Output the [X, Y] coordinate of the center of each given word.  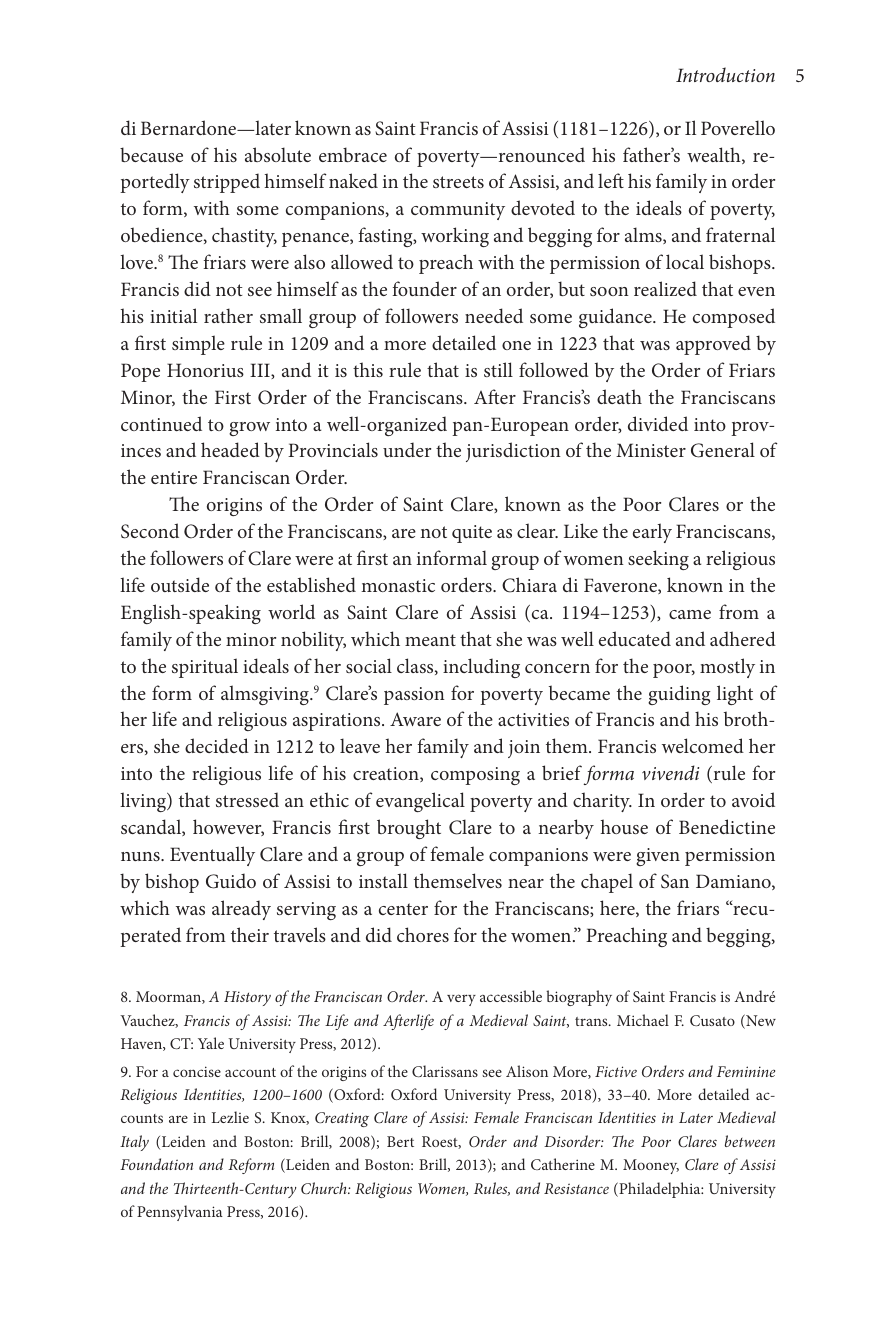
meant [430, 640]
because [151, 154]
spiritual [205, 668]
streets [458, 182]
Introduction [725, 74]
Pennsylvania [180, 1213]
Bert [400, 1141]
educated [635, 638]
